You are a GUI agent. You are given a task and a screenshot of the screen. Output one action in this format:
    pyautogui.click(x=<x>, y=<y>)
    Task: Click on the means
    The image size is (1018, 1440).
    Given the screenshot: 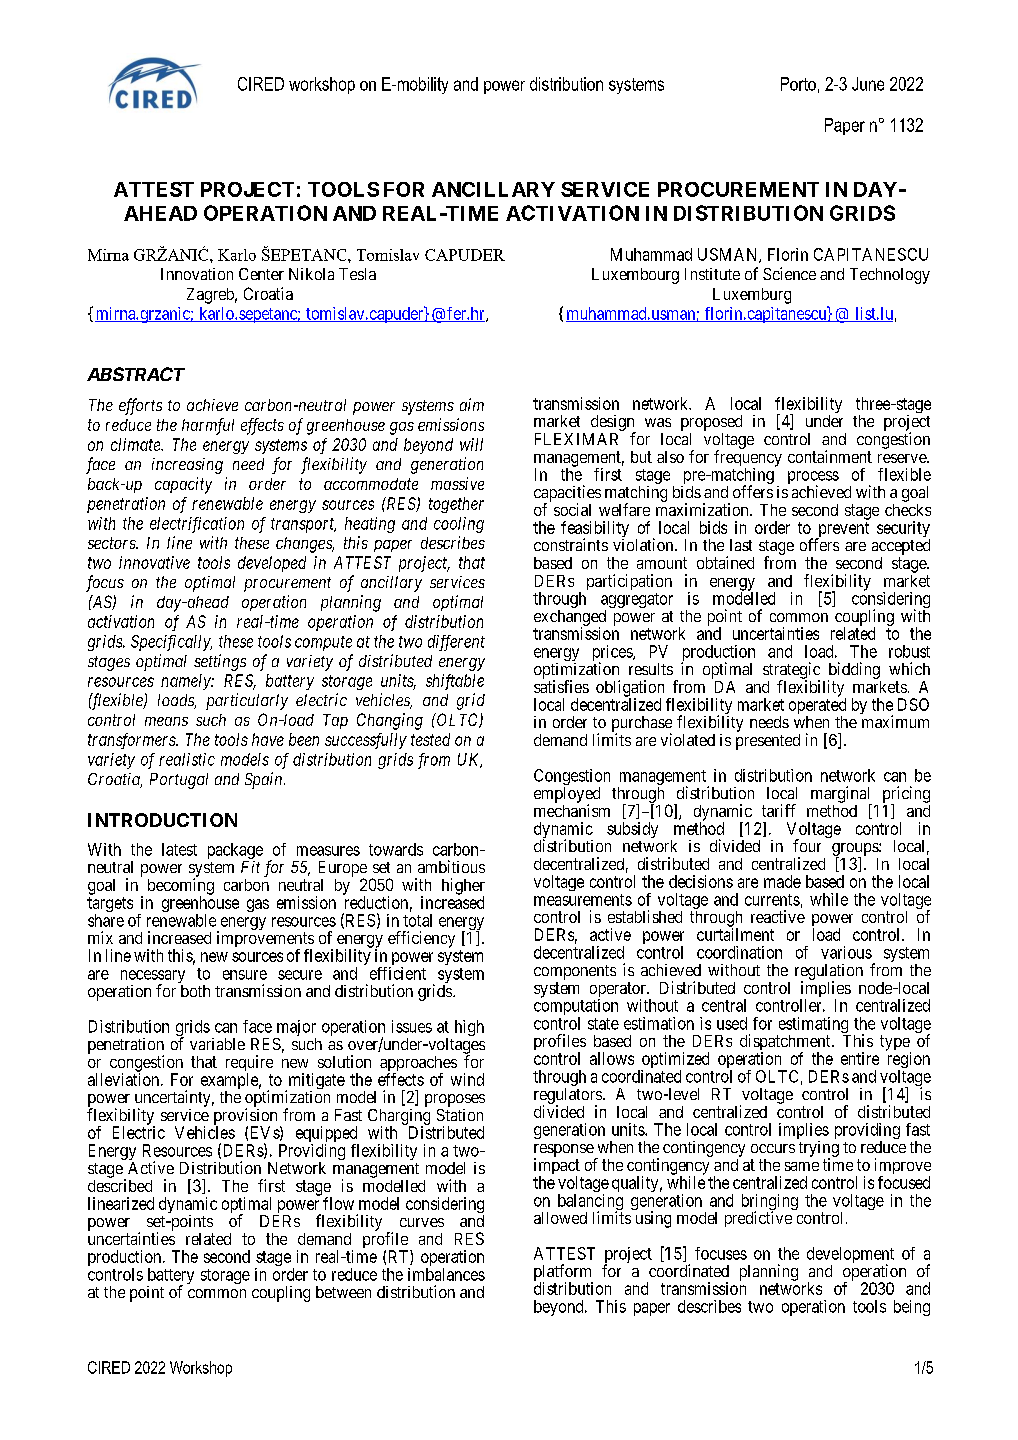 What is the action you would take?
    pyautogui.click(x=166, y=721)
